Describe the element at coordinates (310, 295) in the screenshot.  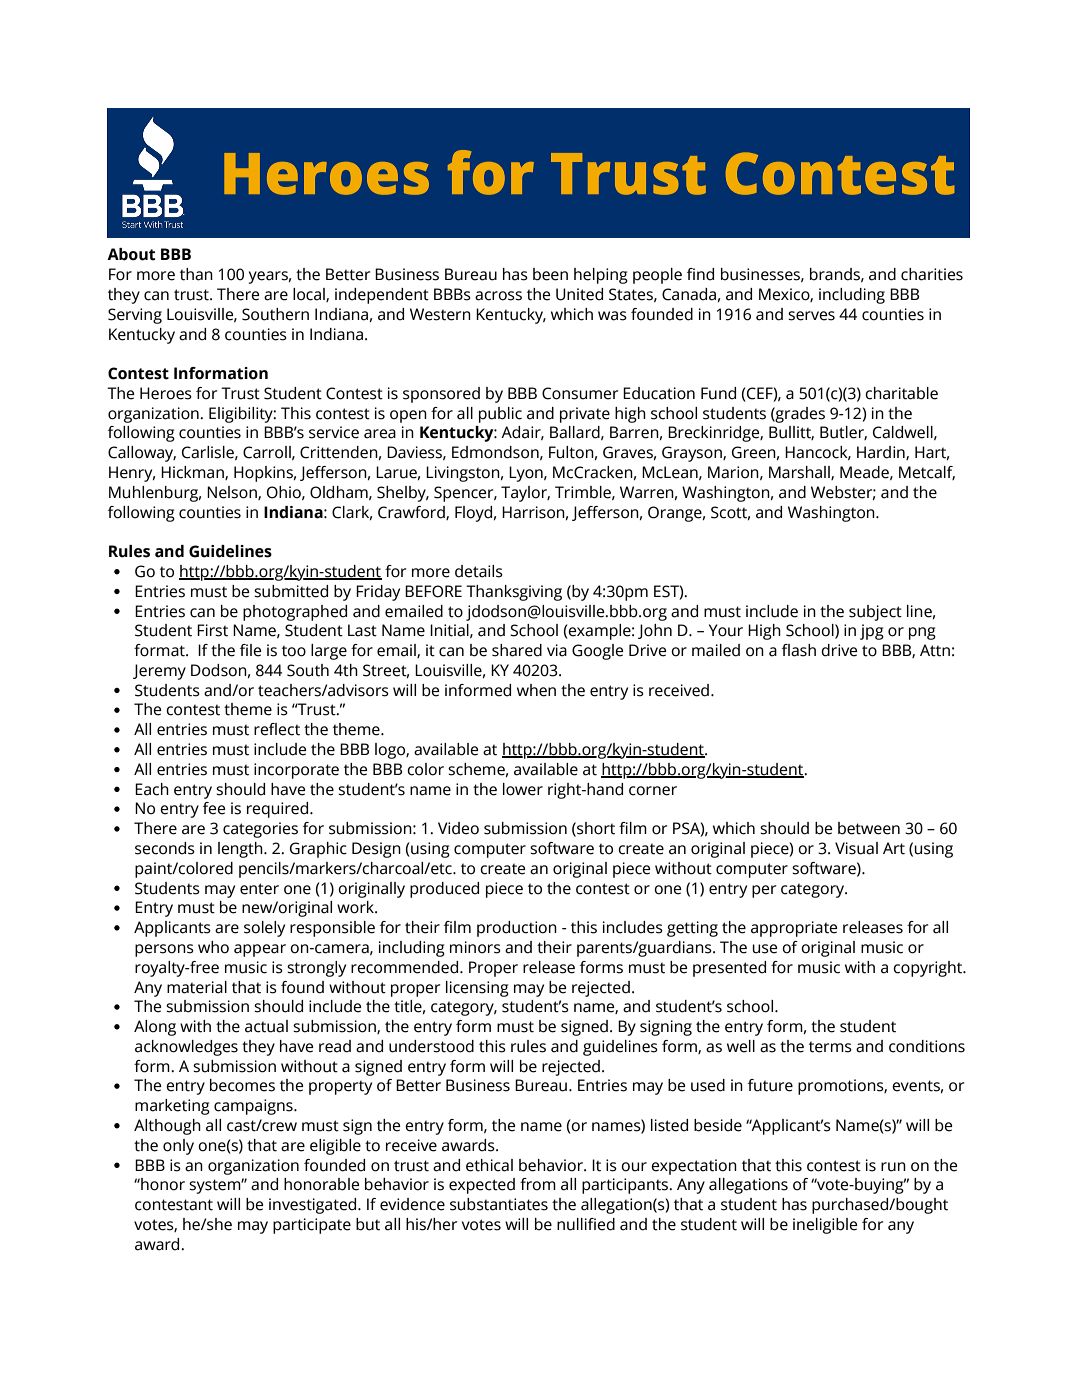
I see `local` at that location.
